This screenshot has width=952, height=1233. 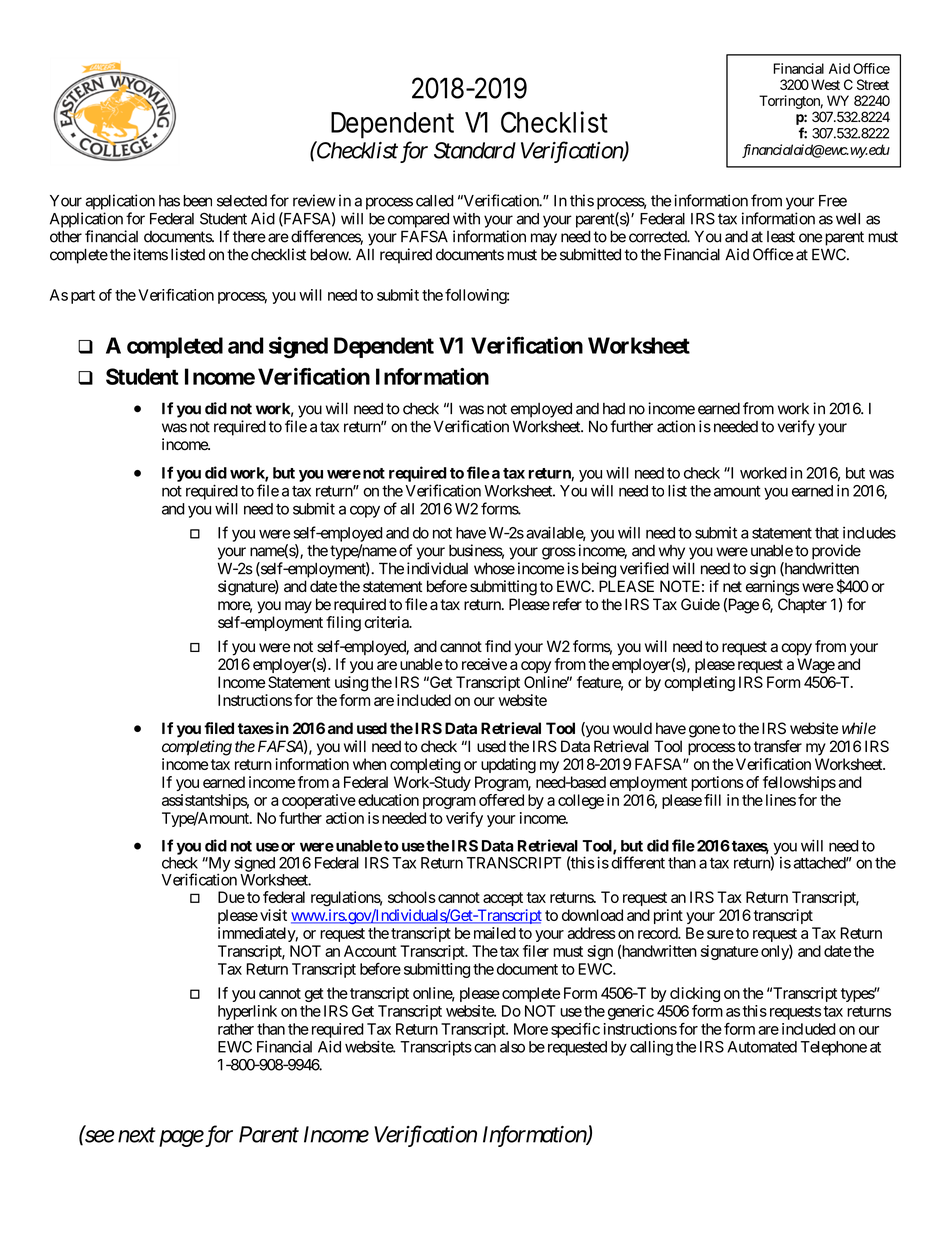 What do you see at coordinates (231, 897) in the screenshot?
I see `Due` at bounding box center [231, 897].
